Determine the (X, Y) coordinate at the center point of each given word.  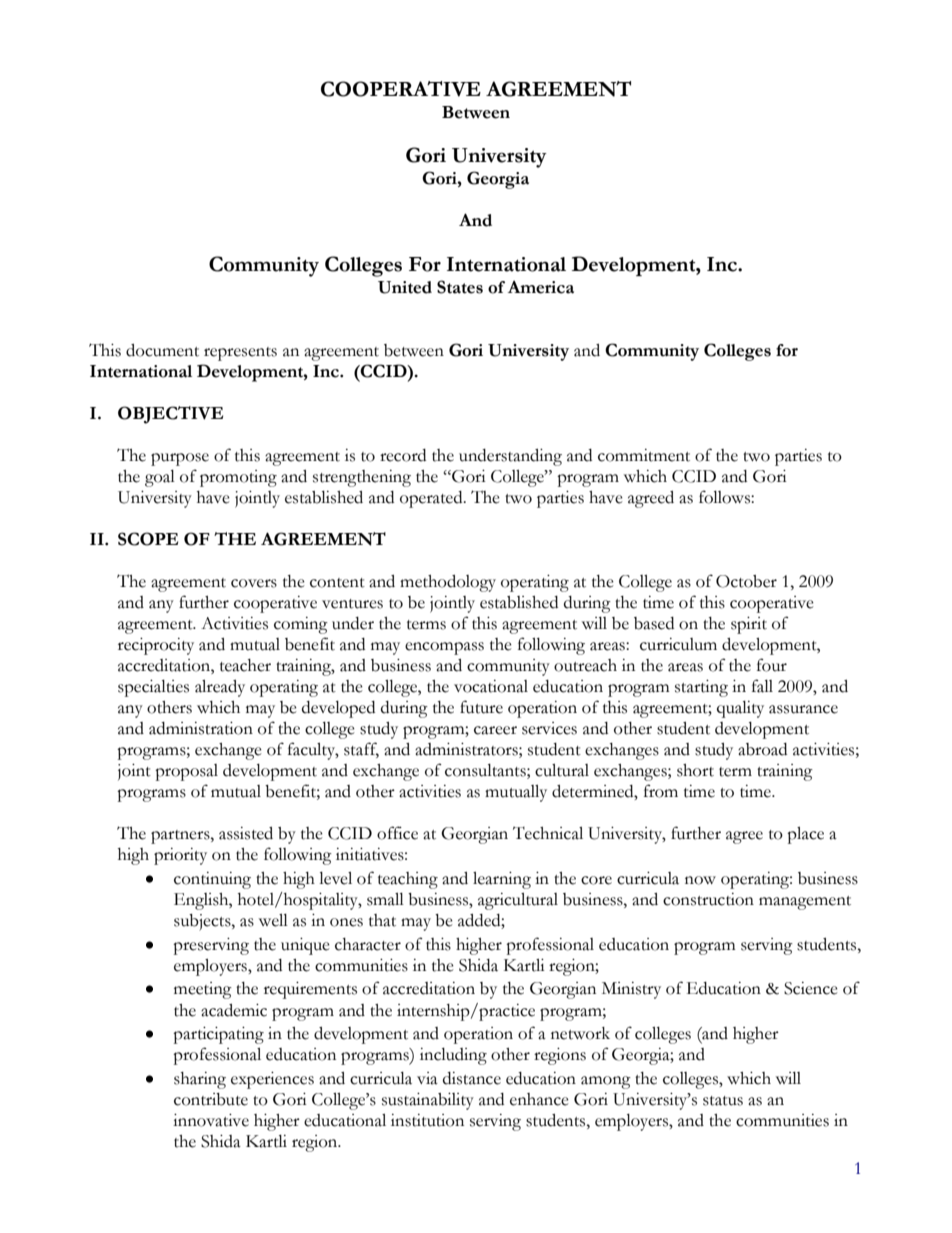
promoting (238, 478)
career (495, 730)
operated (432, 499)
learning (502, 880)
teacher (245, 665)
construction (708, 899)
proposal (186, 772)
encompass (444, 648)
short (695, 770)
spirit (749, 625)
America (541, 287)
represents (240, 354)
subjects (203, 922)
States (460, 287)
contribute (211, 1099)
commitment (644, 455)
